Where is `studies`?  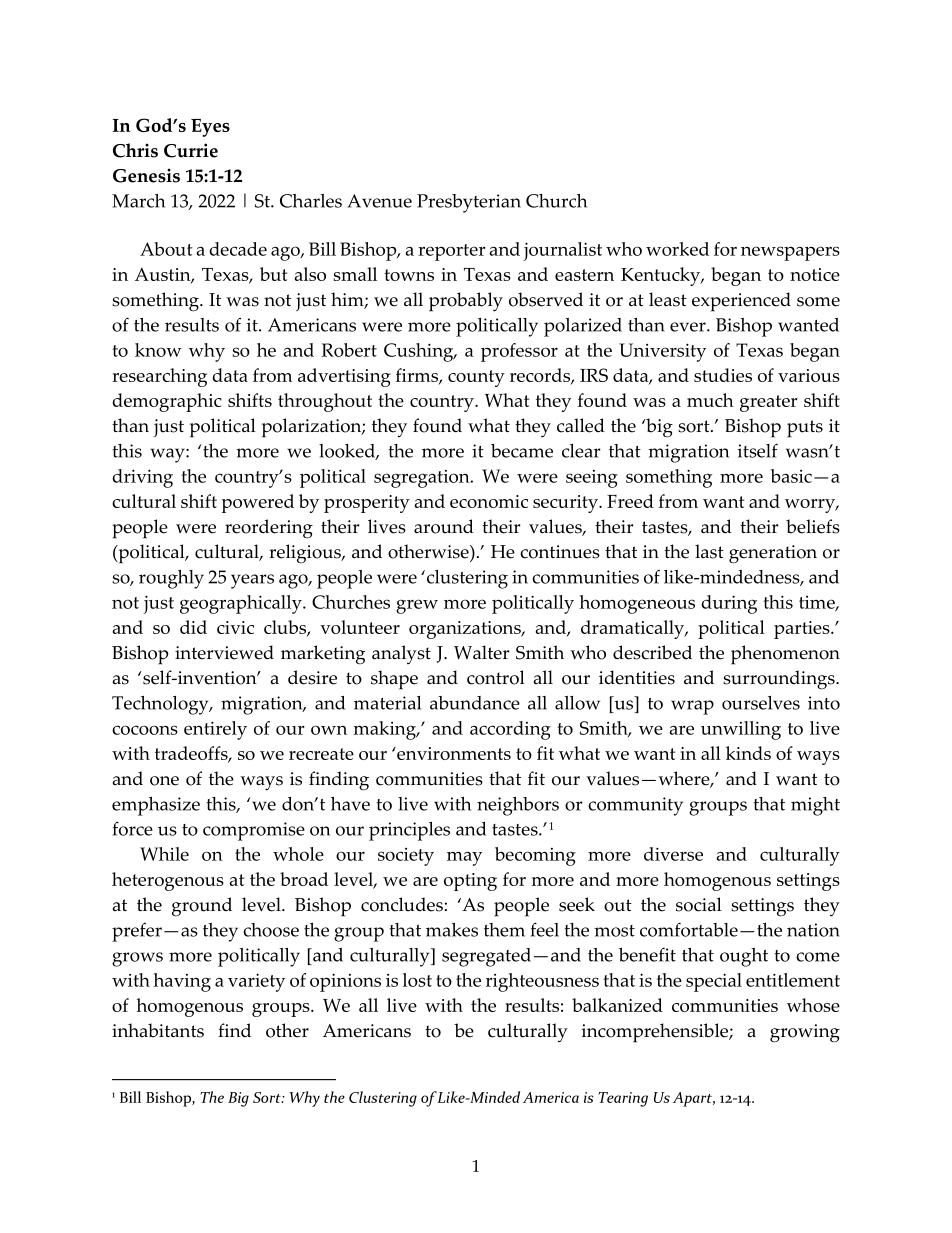 studies is located at coordinates (723, 375).
